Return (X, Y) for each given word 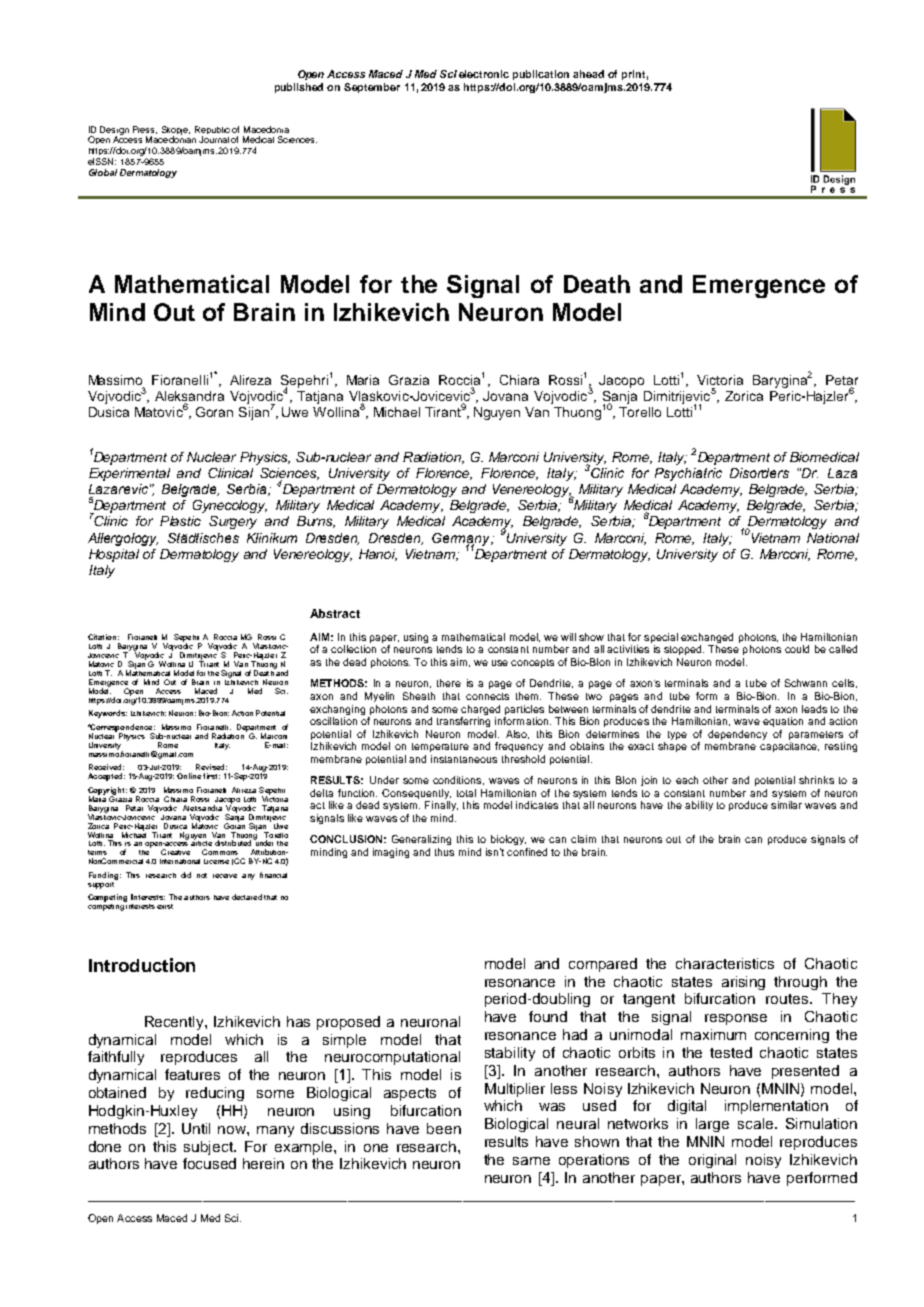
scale (757, 1123)
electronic (484, 74)
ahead (588, 74)
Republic (212, 131)
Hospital (114, 555)
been (444, 1128)
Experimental (129, 474)
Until (196, 1128)
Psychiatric (688, 474)
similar (786, 805)
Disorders (759, 473)
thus (444, 852)
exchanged (707, 638)
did (186, 875)
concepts (532, 663)
